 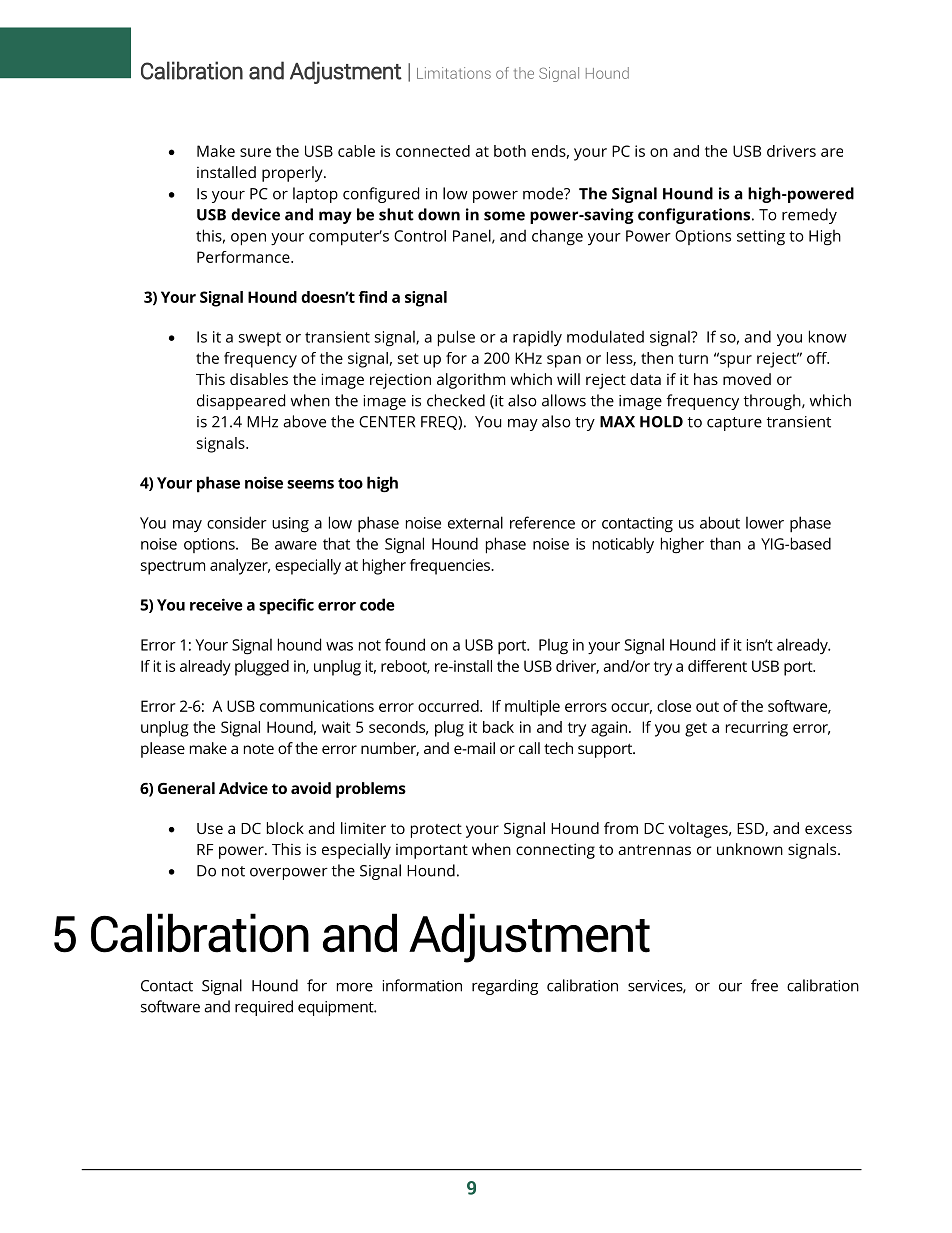 I want to click on configurations, so click(x=695, y=216).
